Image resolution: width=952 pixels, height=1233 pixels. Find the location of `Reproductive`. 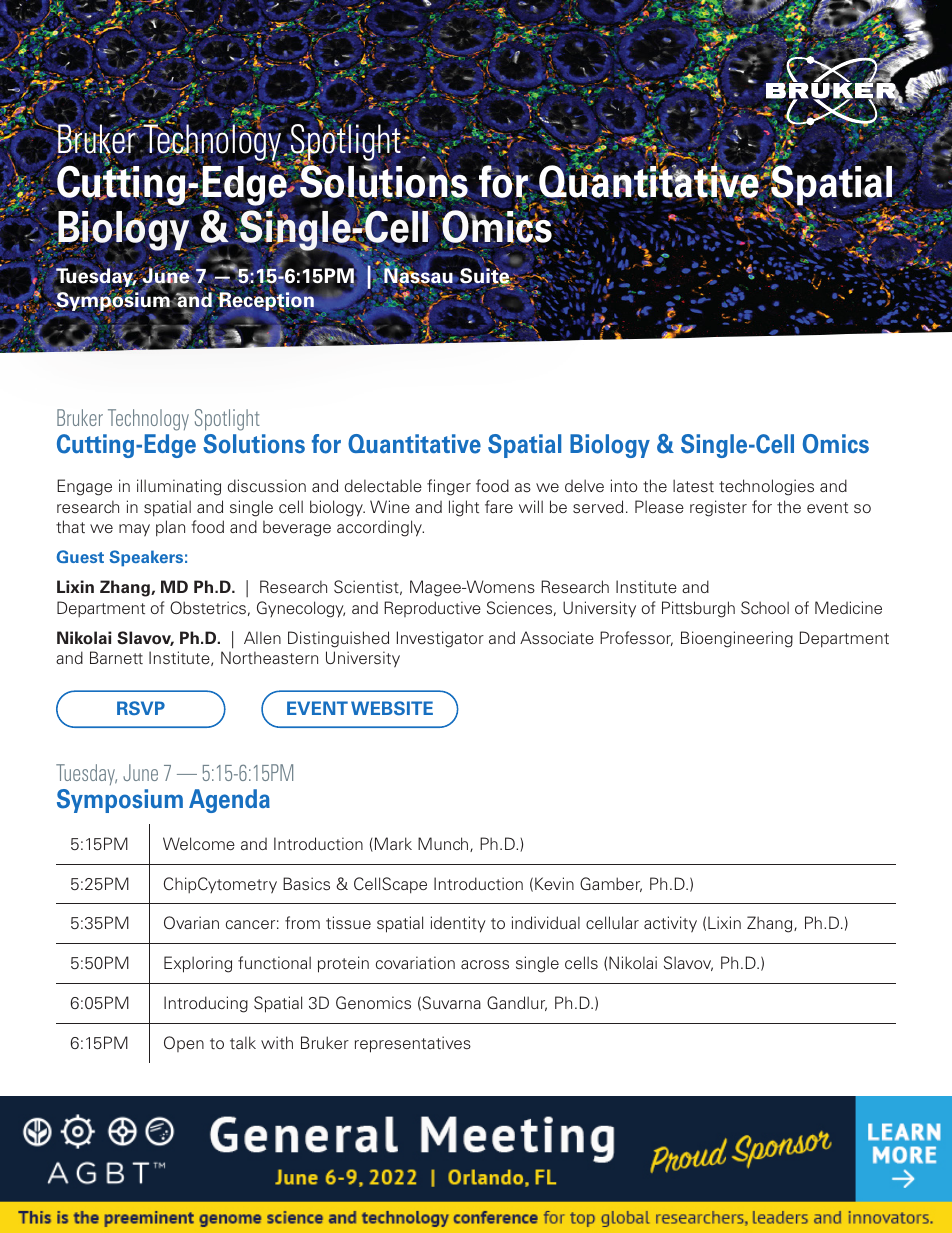

Reproductive is located at coordinates (432, 609).
